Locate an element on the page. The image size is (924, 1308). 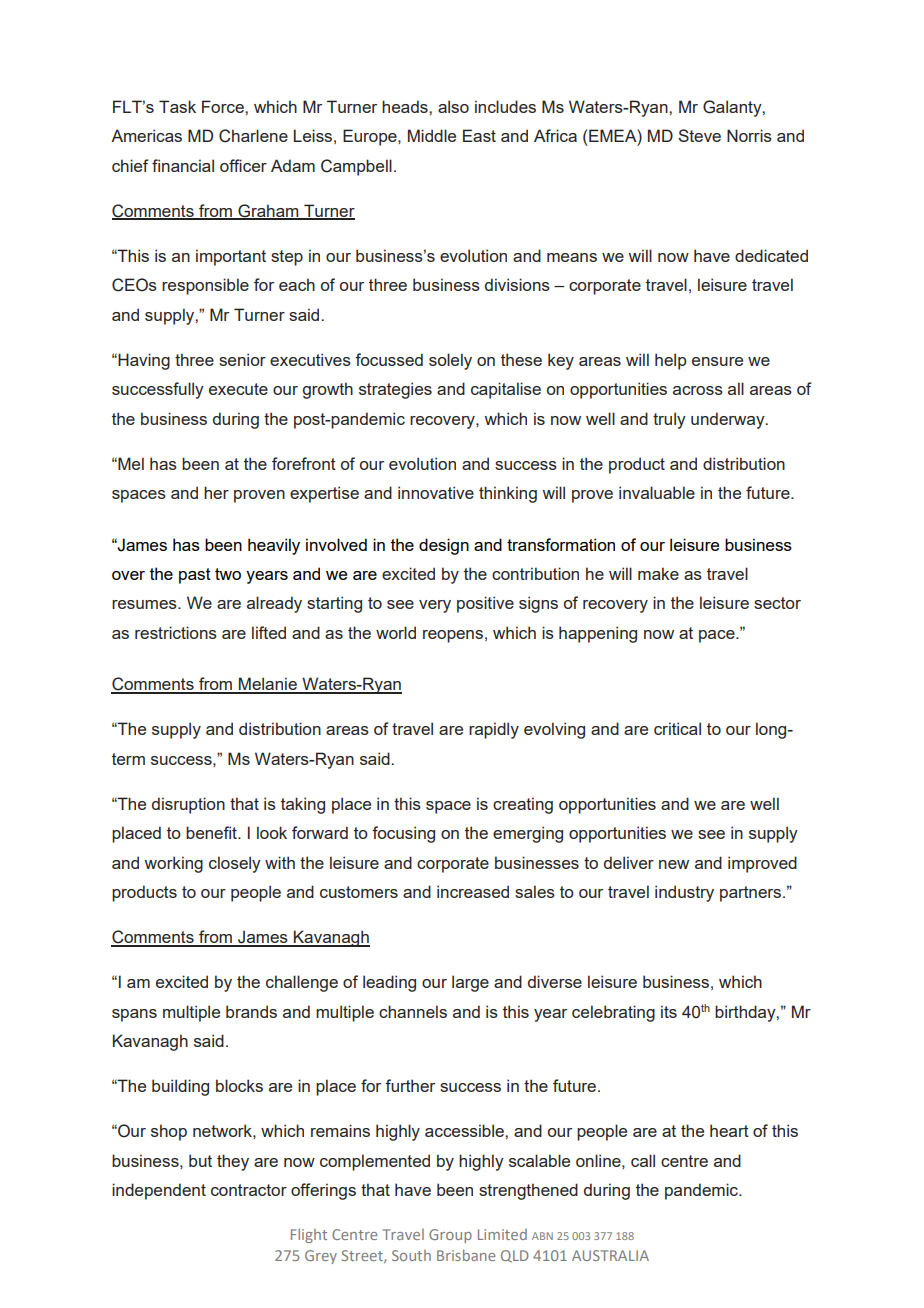
contractor is located at coordinates (249, 1190).
